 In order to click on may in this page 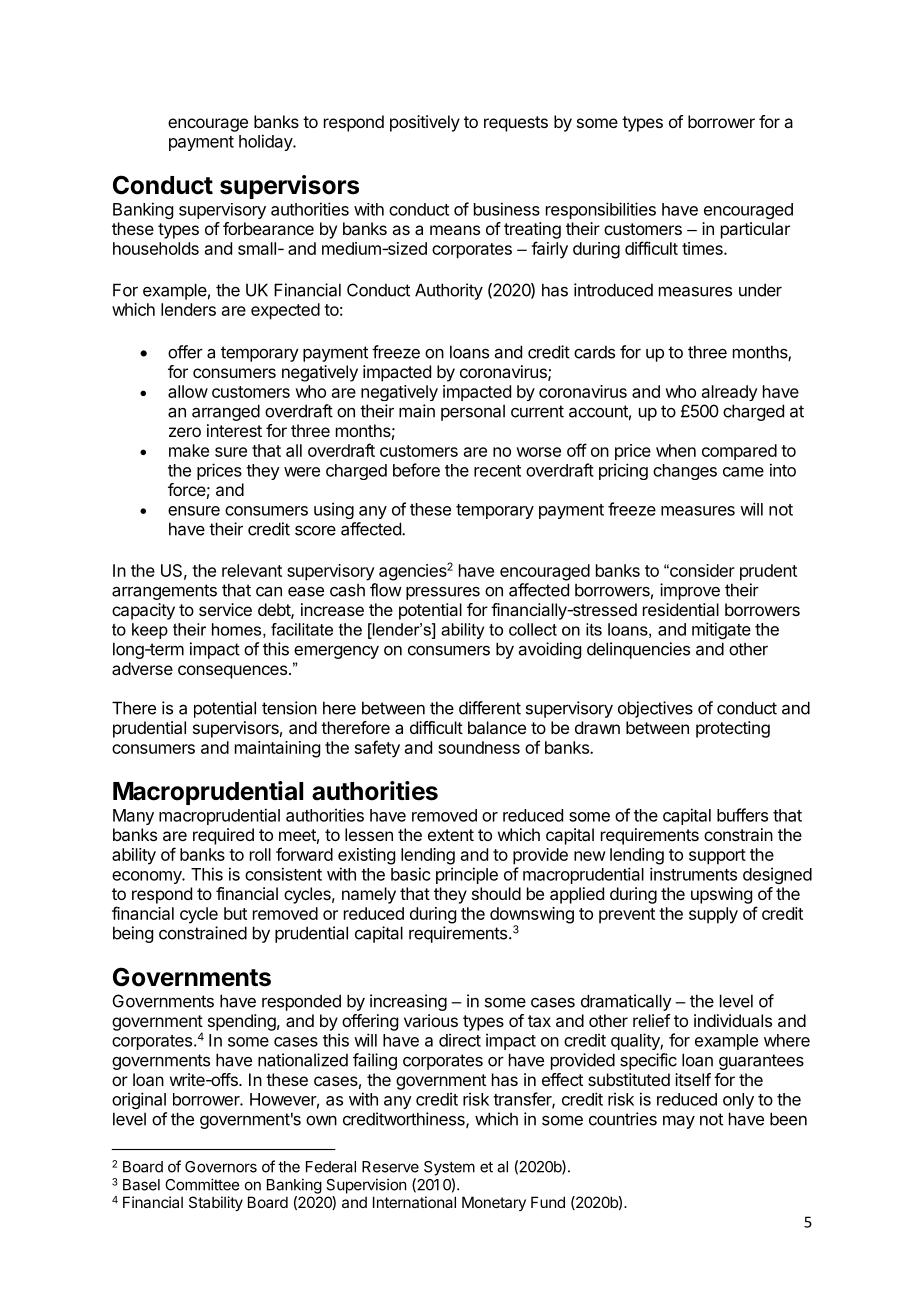, I will do `click(679, 1122)`.
